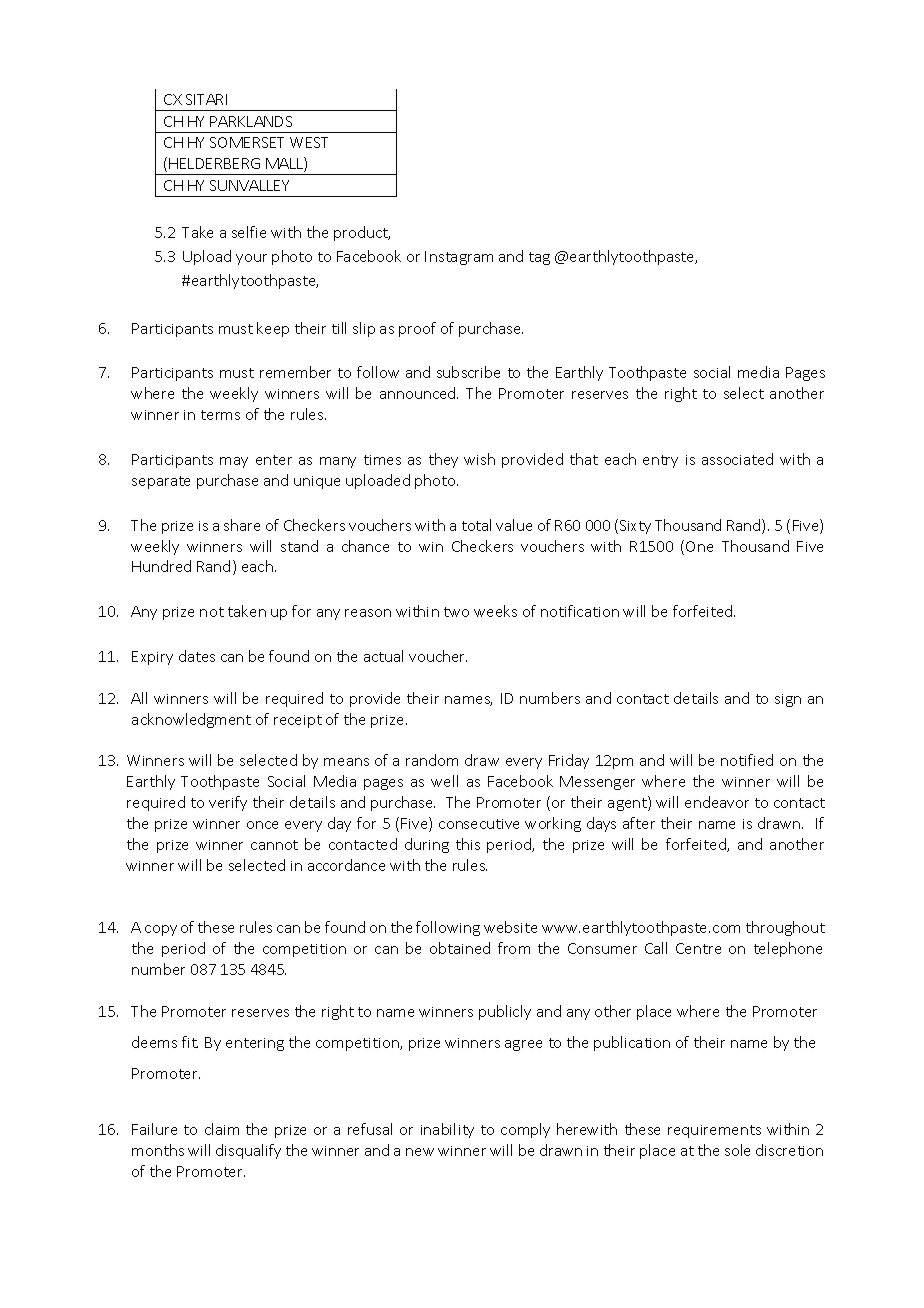  What do you see at coordinates (459, 258) in the screenshot?
I see `Instagram` at bounding box center [459, 258].
